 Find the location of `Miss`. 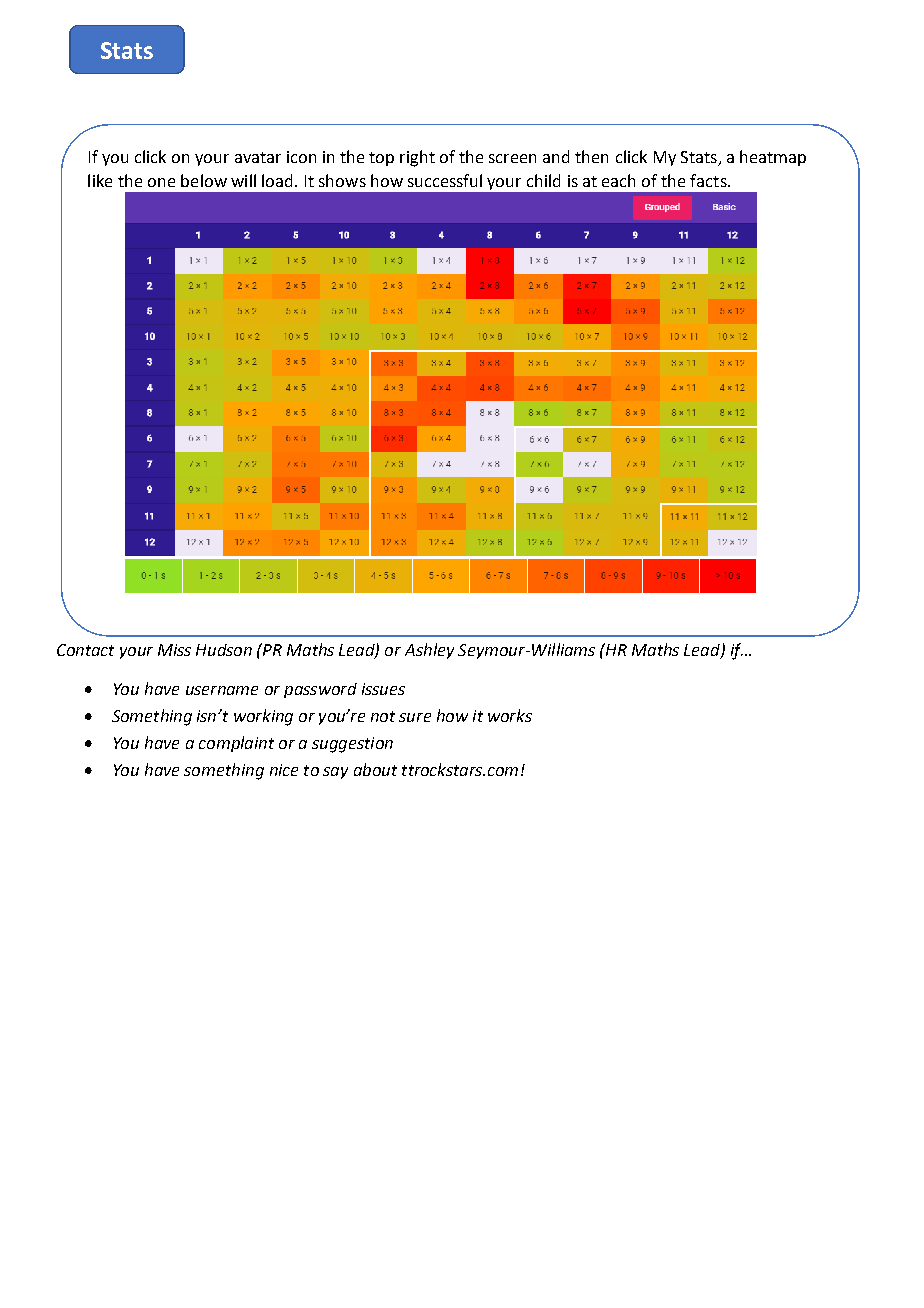

Miss is located at coordinates (174, 650).
